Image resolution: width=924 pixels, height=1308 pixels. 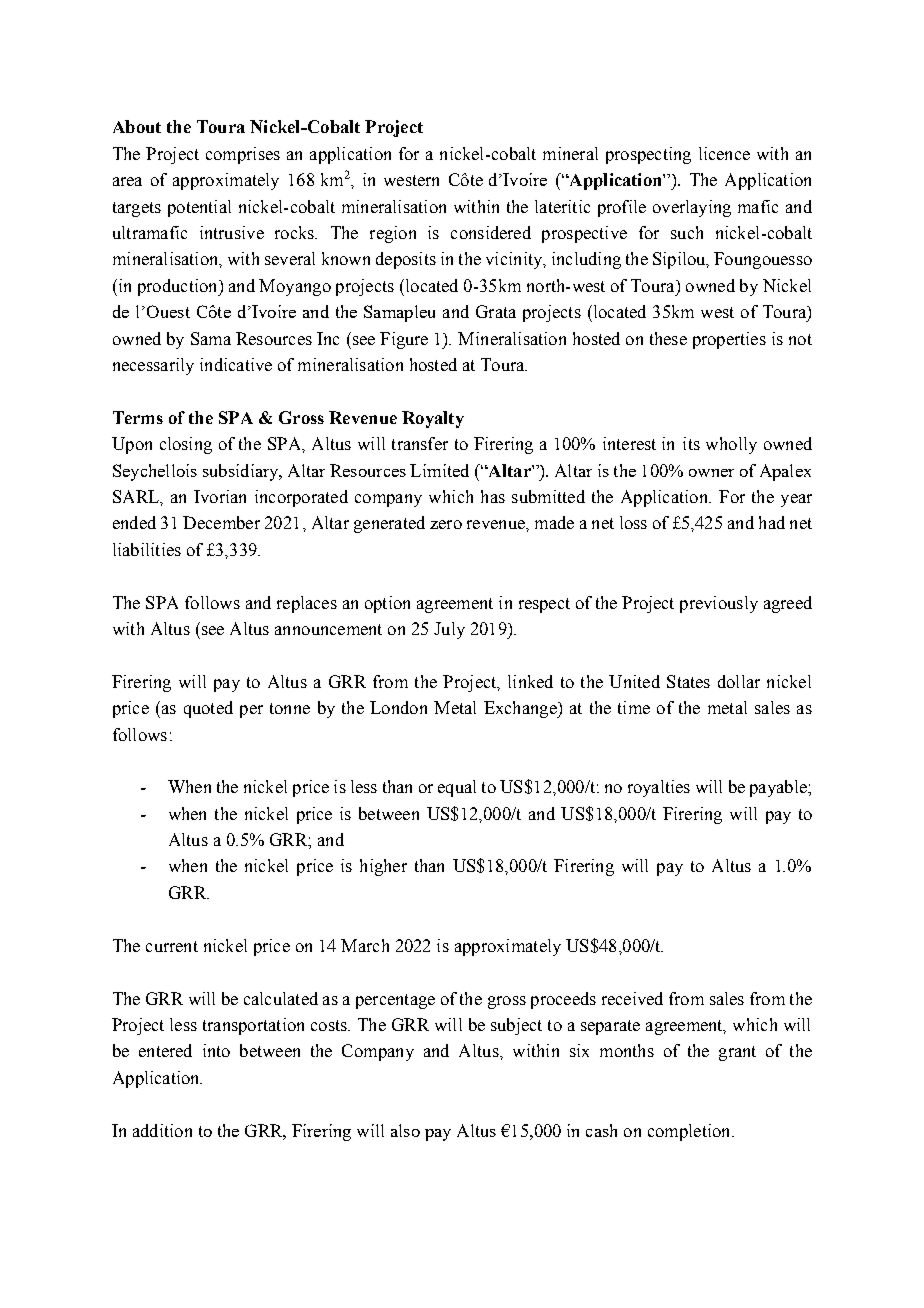 I want to click on Limited, so click(x=439, y=470).
